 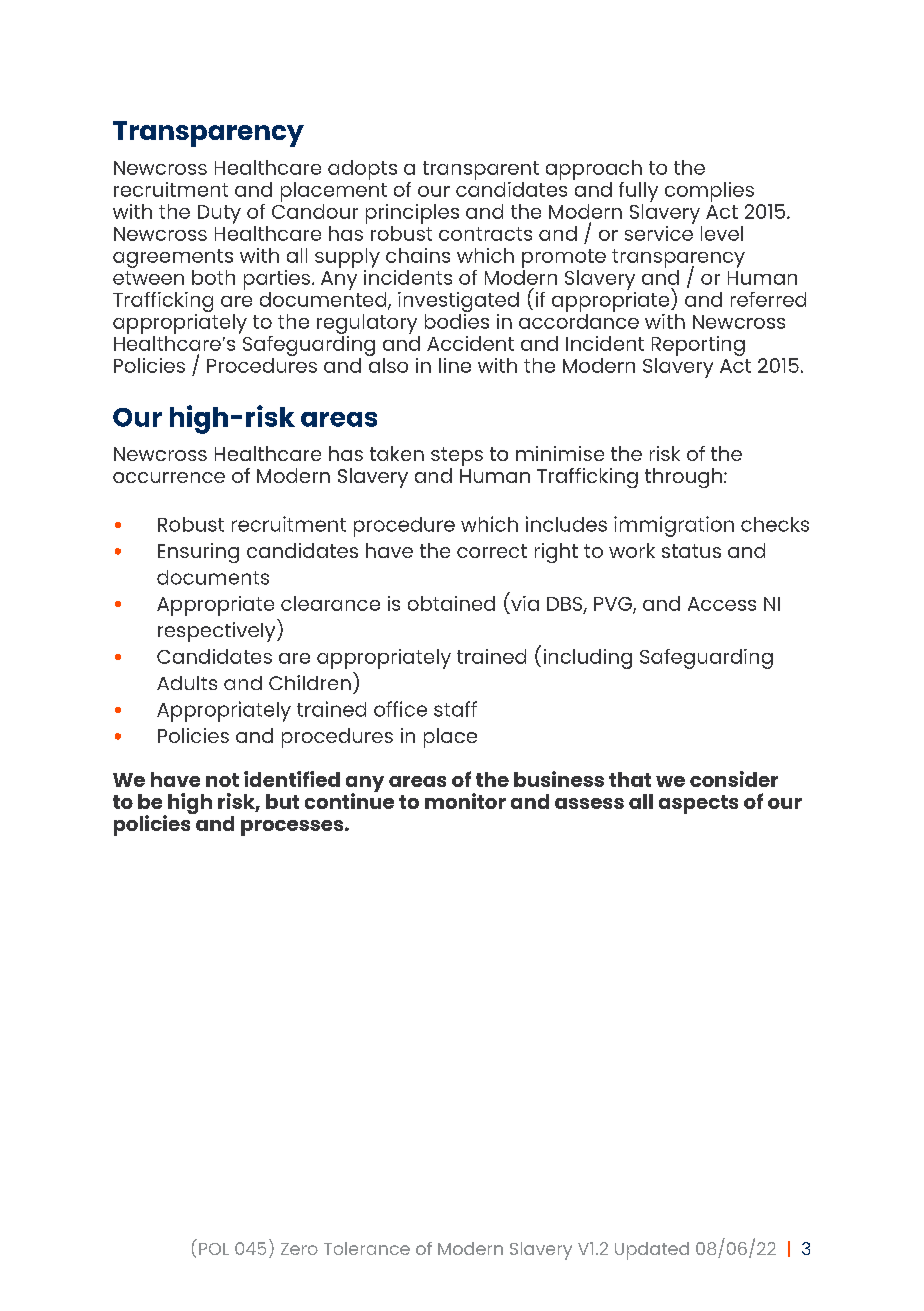 What do you see at coordinates (457, 458) in the screenshot?
I see `steps` at bounding box center [457, 458].
